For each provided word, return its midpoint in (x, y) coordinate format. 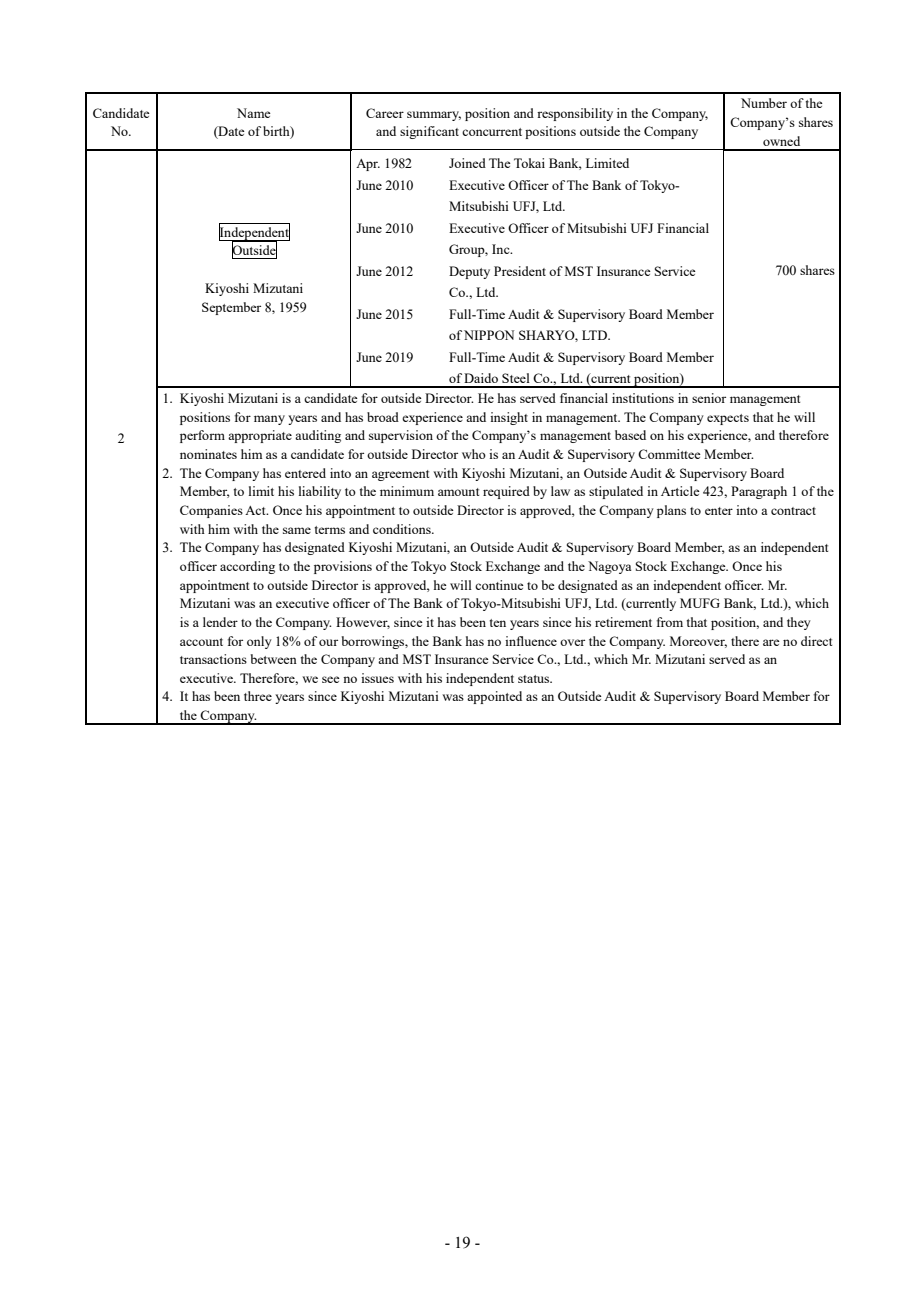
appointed (494, 697)
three (258, 696)
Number (764, 103)
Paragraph (759, 492)
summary (434, 116)
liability (320, 492)
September (231, 308)
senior (709, 398)
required (506, 492)
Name (254, 113)
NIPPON (489, 335)
